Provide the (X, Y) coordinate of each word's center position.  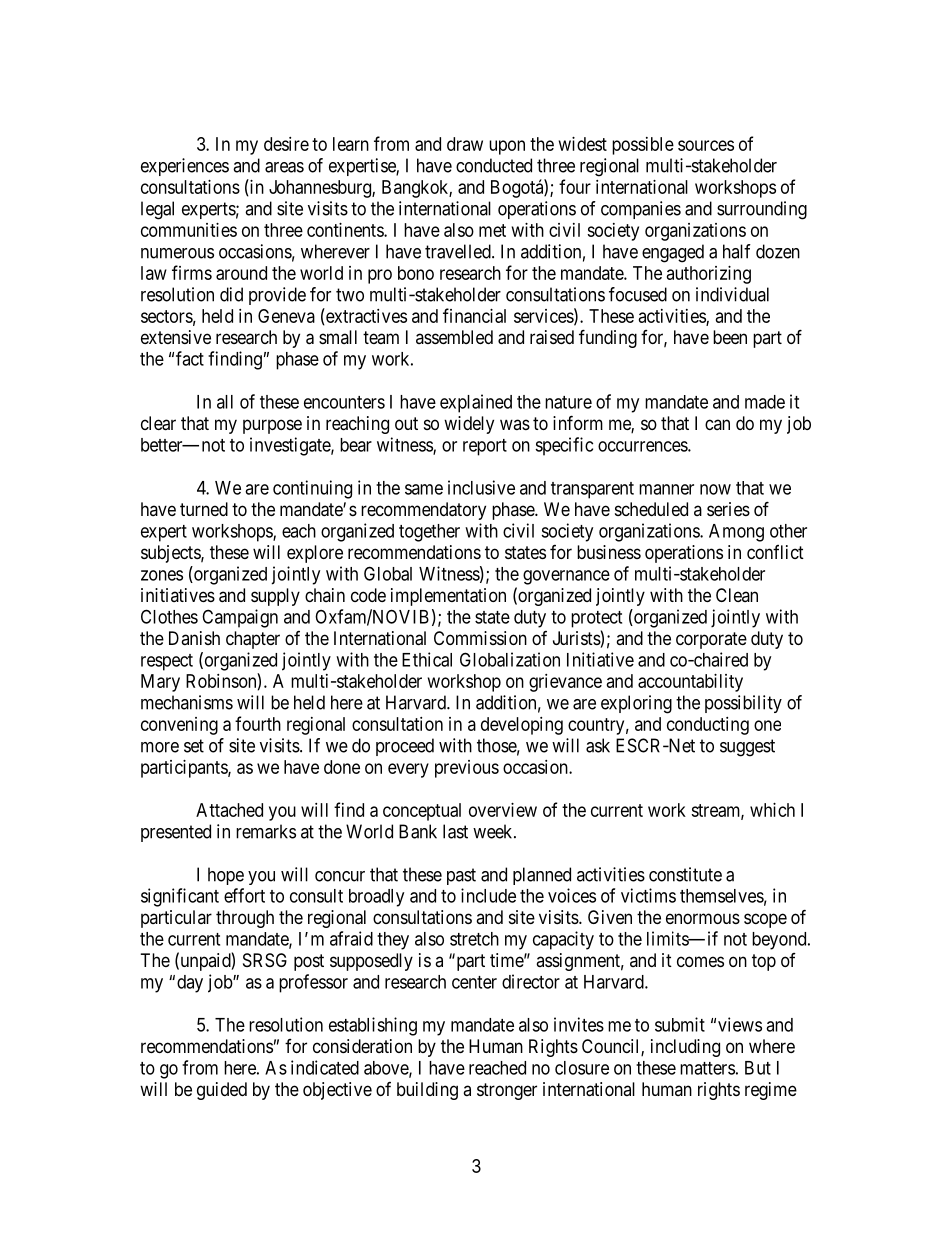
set (194, 746)
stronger (507, 1091)
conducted (494, 165)
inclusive (481, 487)
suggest (747, 748)
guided (222, 1091)
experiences (185, 167)
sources (706, 145)
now (715, 489)
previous (467, 769)
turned (204, 509)
